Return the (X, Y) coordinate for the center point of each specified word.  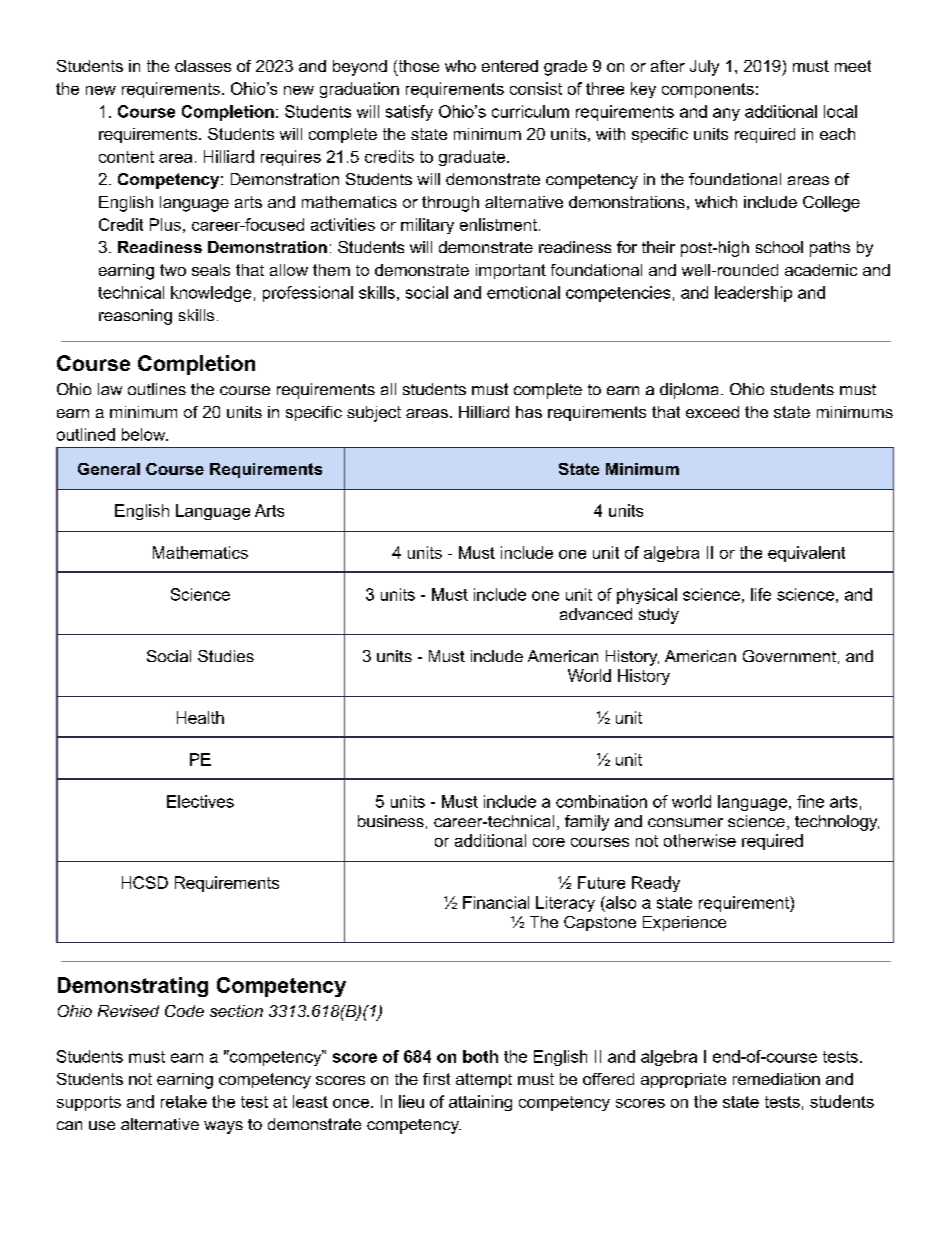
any (726, 114)
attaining (480, 1103)
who (460, 66)
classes (203, 66)
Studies (226, 656)
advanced (596, 614)
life (761, 594)
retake (184, 1101)
